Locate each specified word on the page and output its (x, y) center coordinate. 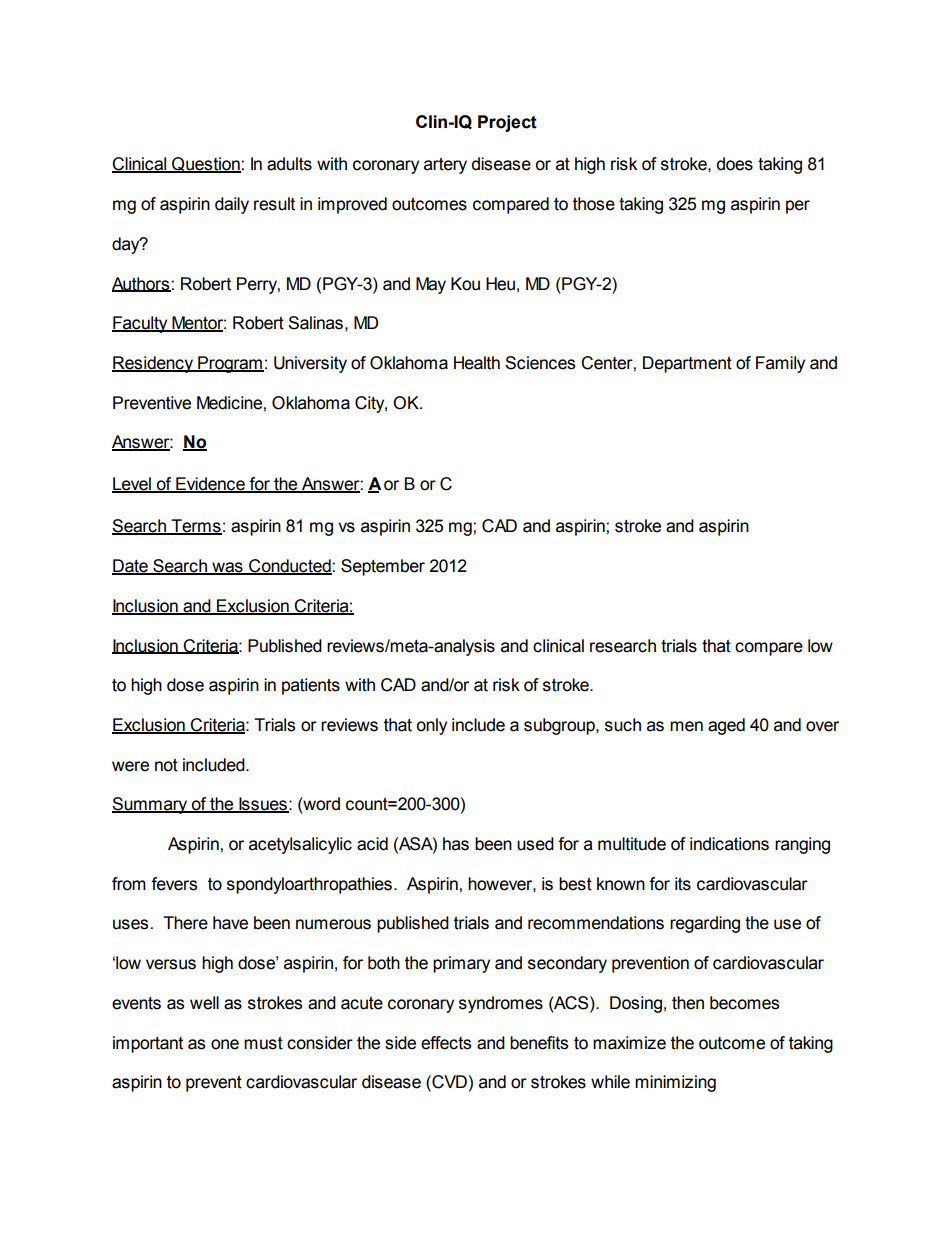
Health (477, 363)
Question (206, 165)
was (227, 568)
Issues (263, 805)
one (225, 1044)
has (456, 844)
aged (726, 726)
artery (445, 166)
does (735, 164)
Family (780, 364)
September (383, 567)
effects (446, 1043)
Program (230, 364)
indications (729, 844)
